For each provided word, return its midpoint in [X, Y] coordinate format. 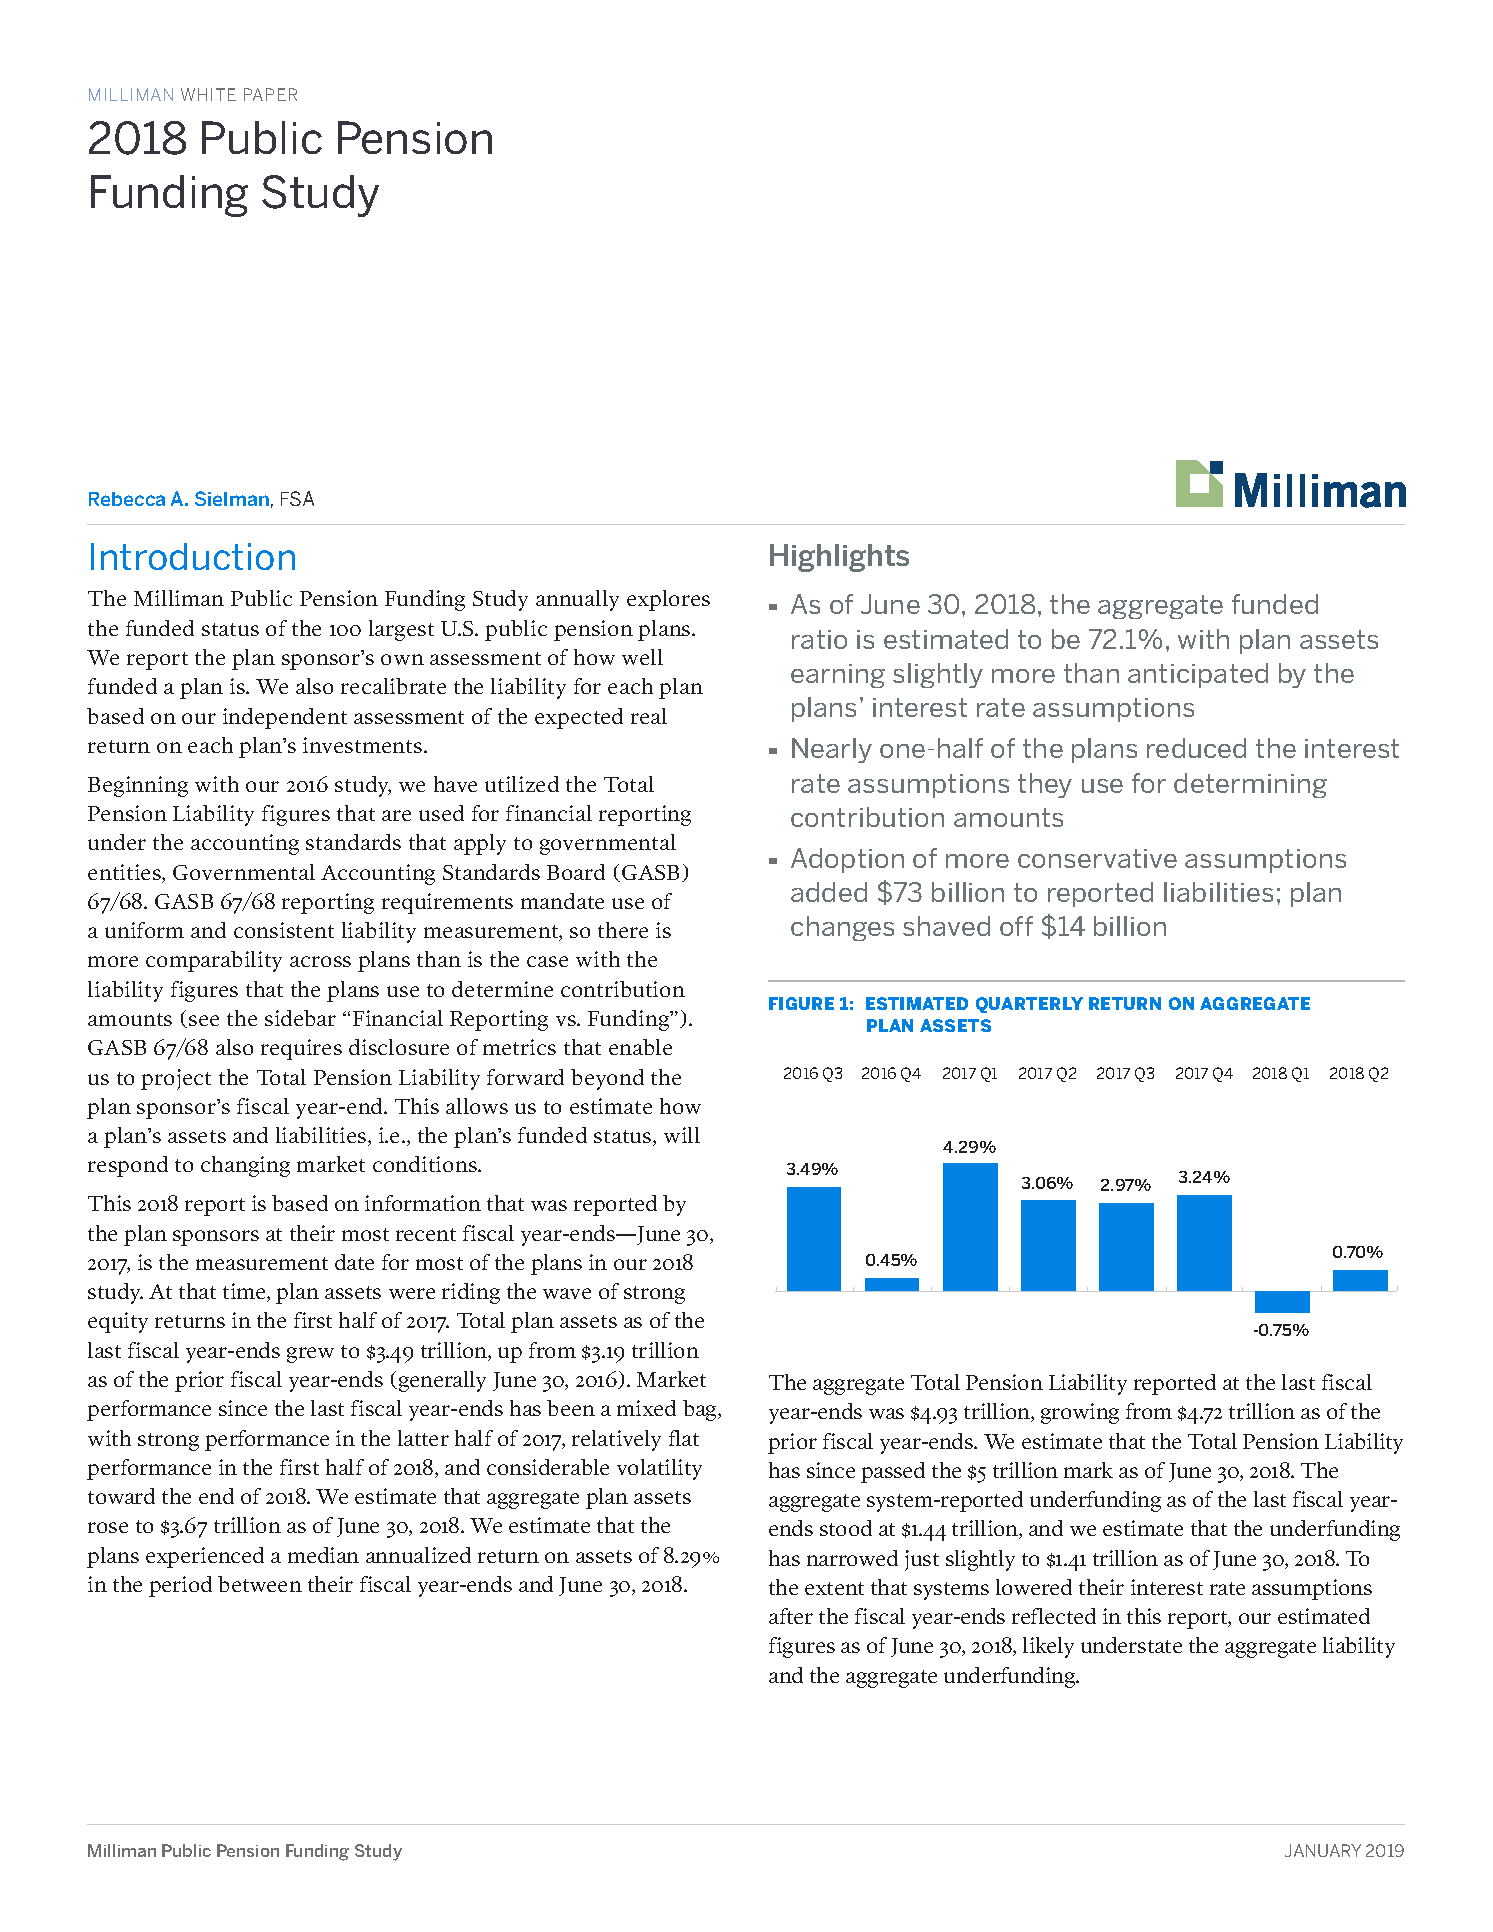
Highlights [839, 558]
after [791, 1616]
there [623, 930]
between [260, 1584]
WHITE [208, 94]
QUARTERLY [1029, 1005]
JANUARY [1323, 1850]
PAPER [270, 94]
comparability [214, 961]
